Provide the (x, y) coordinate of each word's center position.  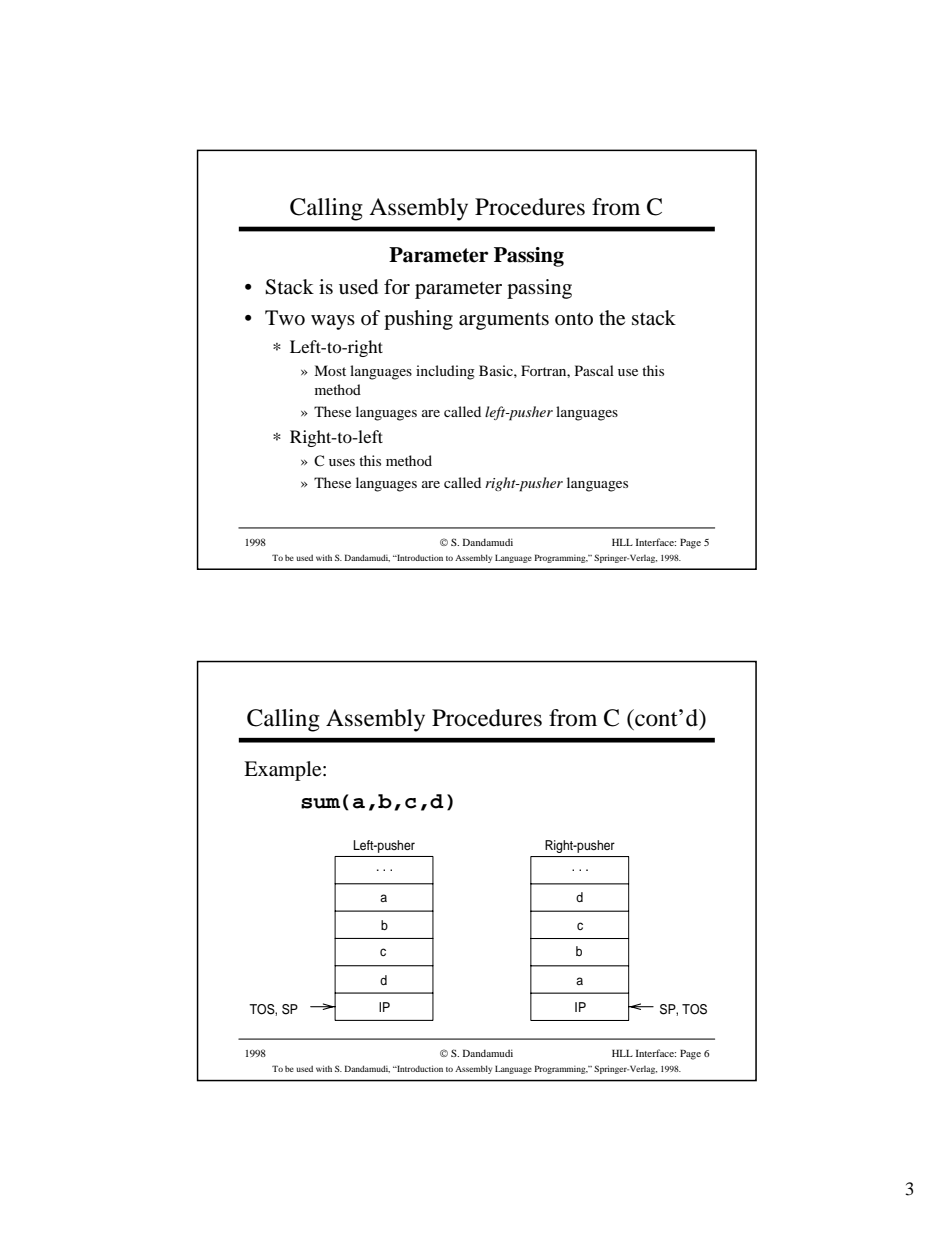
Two (285, 318)
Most (330, 370)
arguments (504, 321)
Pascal (594, 370)
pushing (418, 320)
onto (574, 319)
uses (342, 462)
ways (333, 322)
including (445, 372)
